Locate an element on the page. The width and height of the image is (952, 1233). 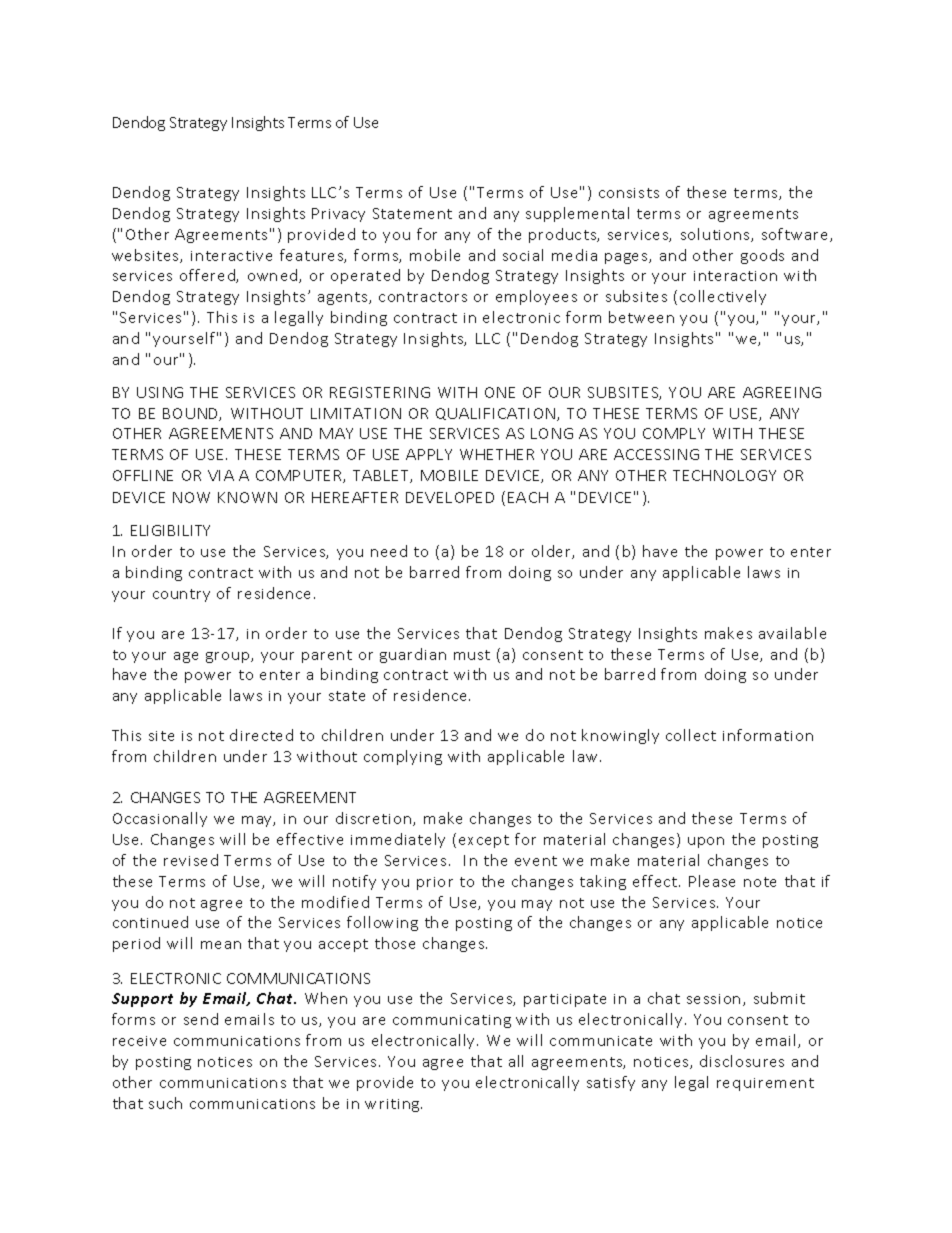
prior is located at coordinates (435, 883).
